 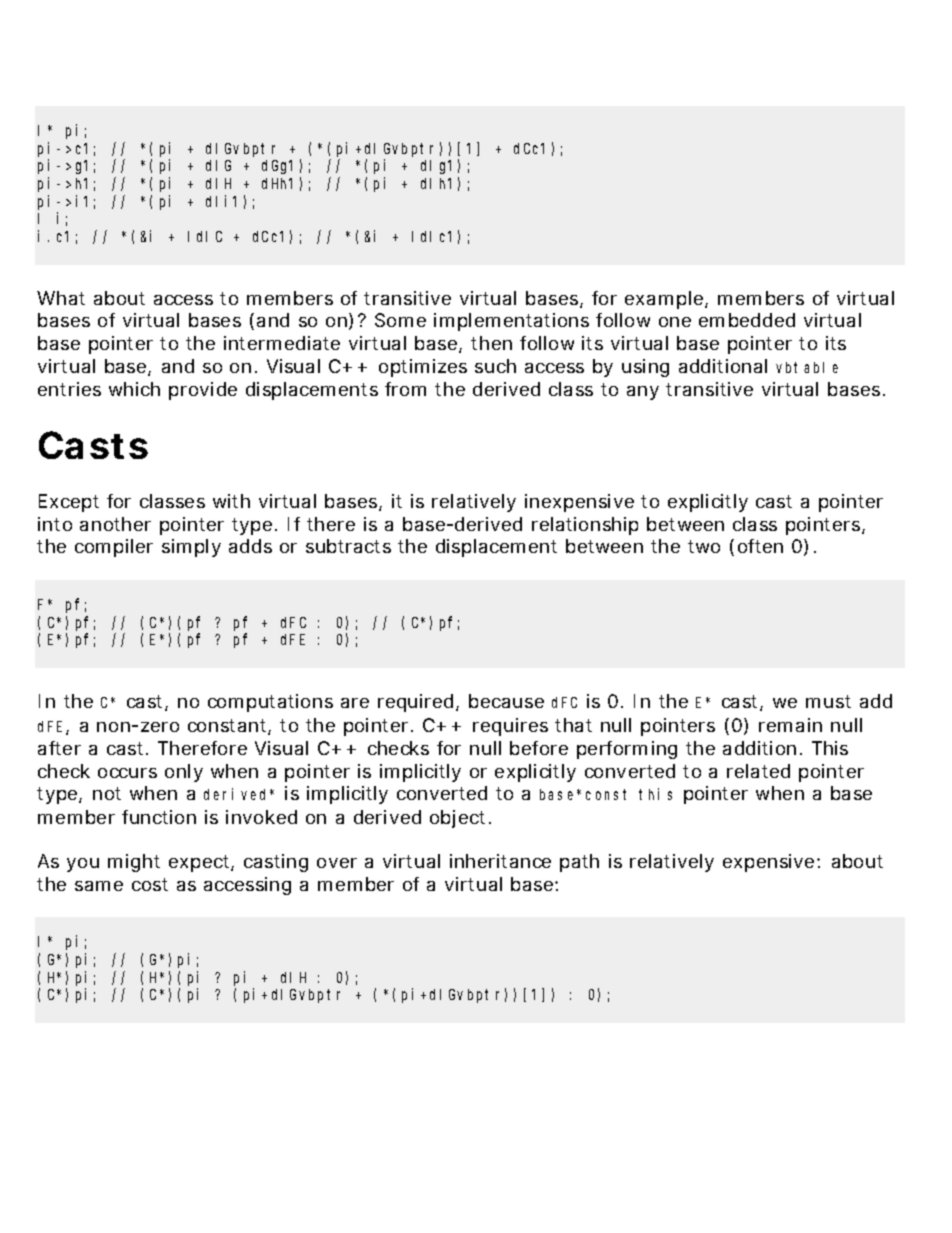 What do you see at coordinates (760, 546) in the page?
I see `often` at bounding box center [760, 546].
